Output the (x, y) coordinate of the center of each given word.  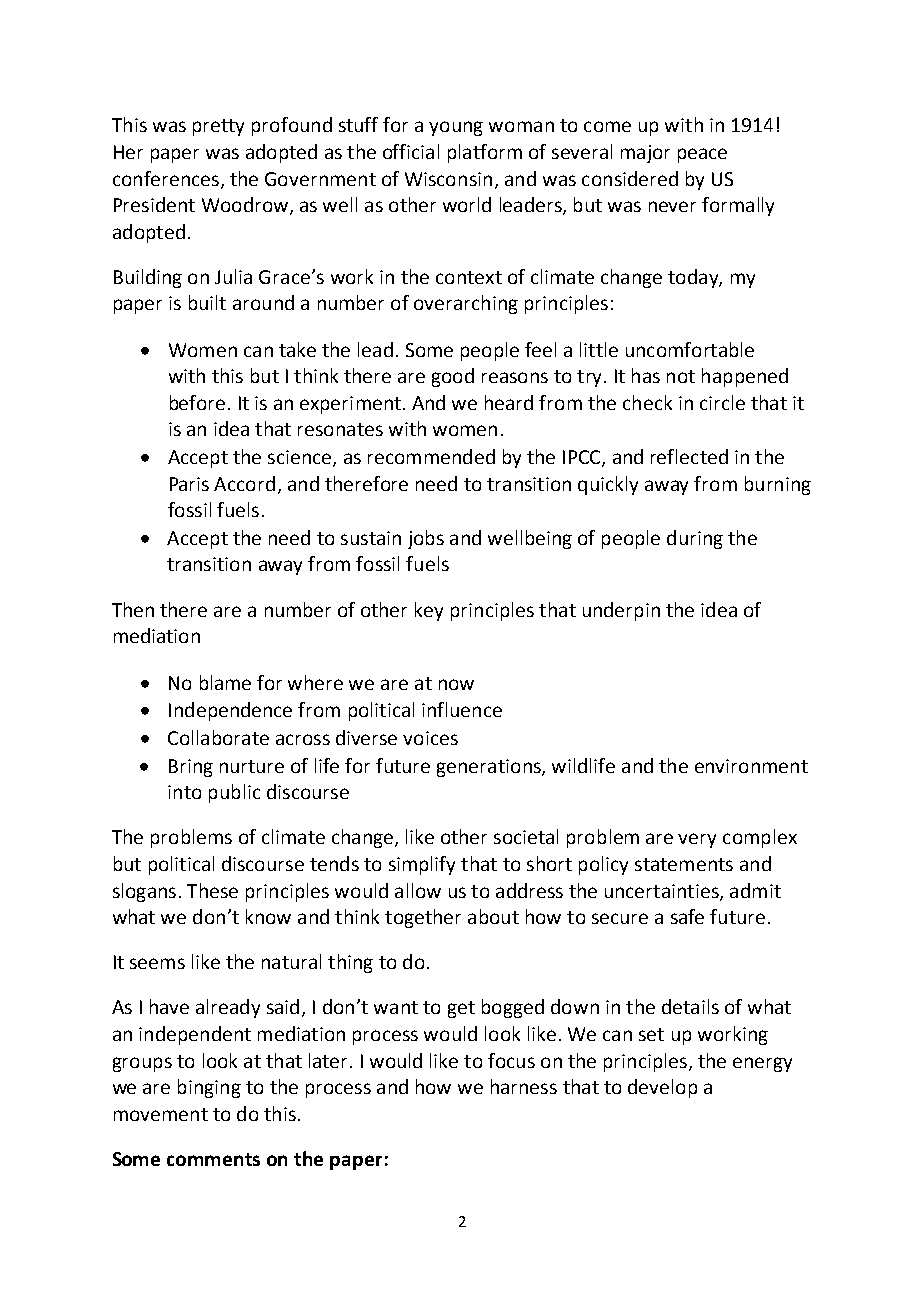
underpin (621, 611)
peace (702, 155)
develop (662, 1088)
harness (524, 1086)
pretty (218, 127)
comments (213, 1159)
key (429, 611)
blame (225, 682)
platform (485, 153)
